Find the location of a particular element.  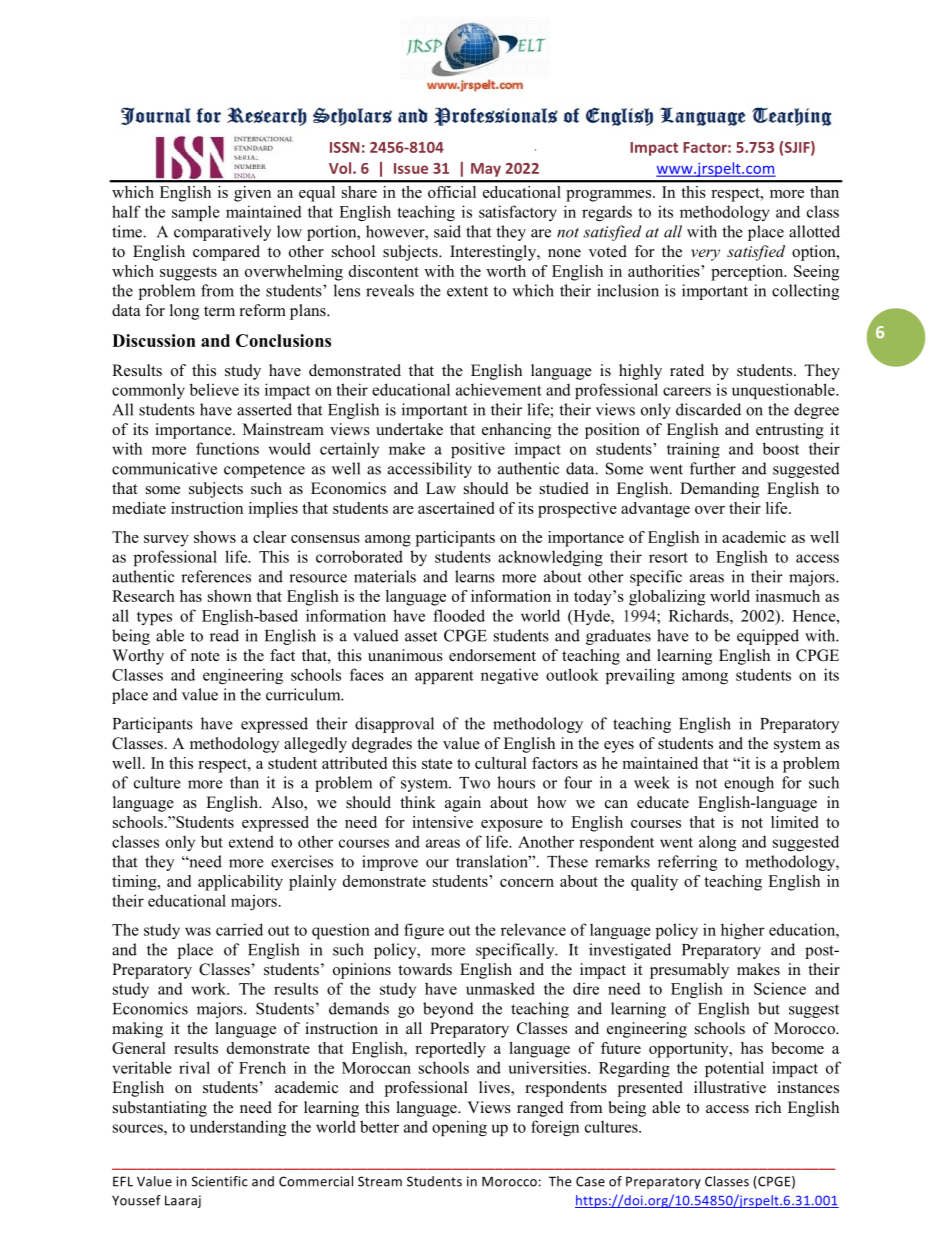

sample is located at coordinates (196, 213).
